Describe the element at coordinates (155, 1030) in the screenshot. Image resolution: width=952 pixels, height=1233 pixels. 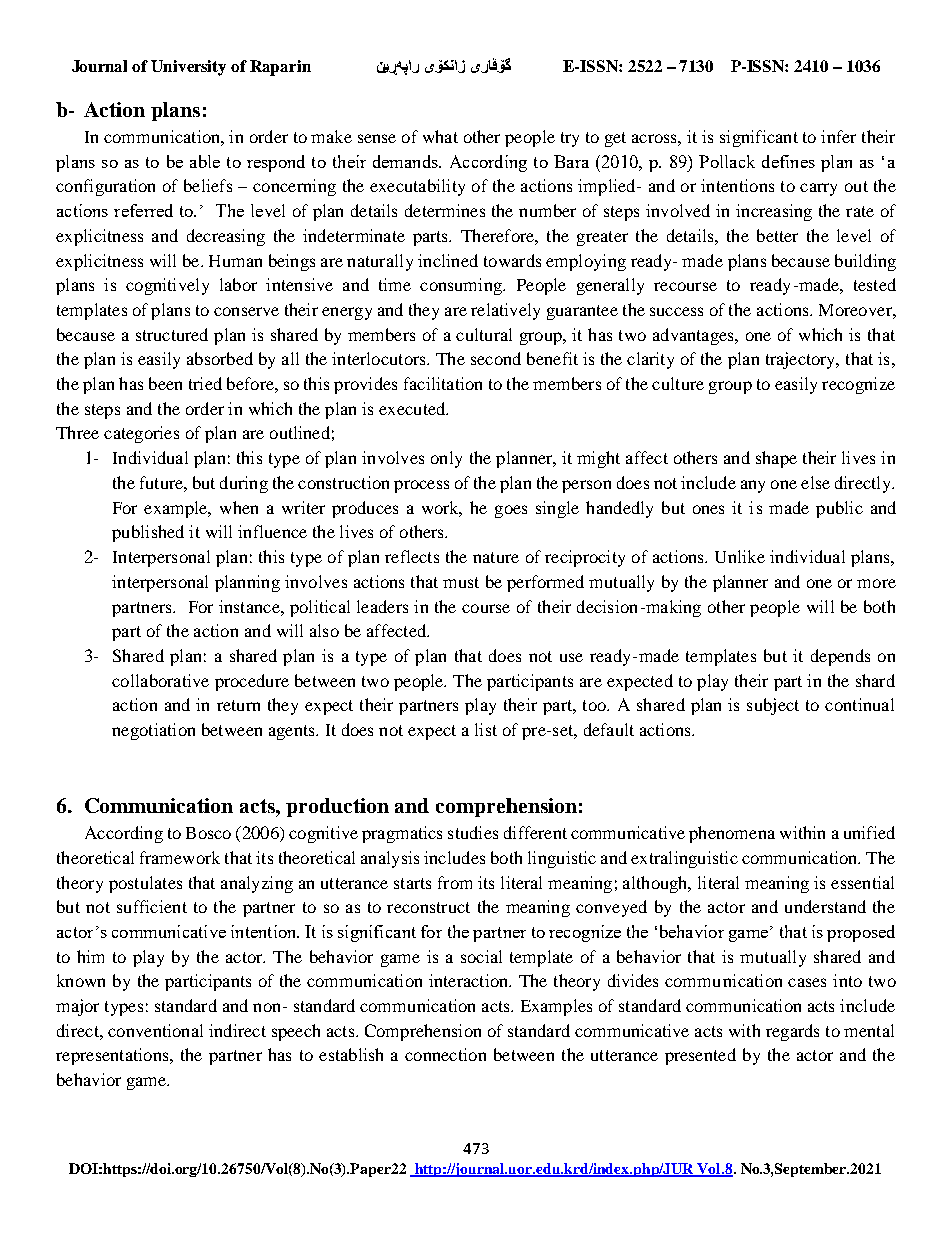
I see `conventional` at that location.
